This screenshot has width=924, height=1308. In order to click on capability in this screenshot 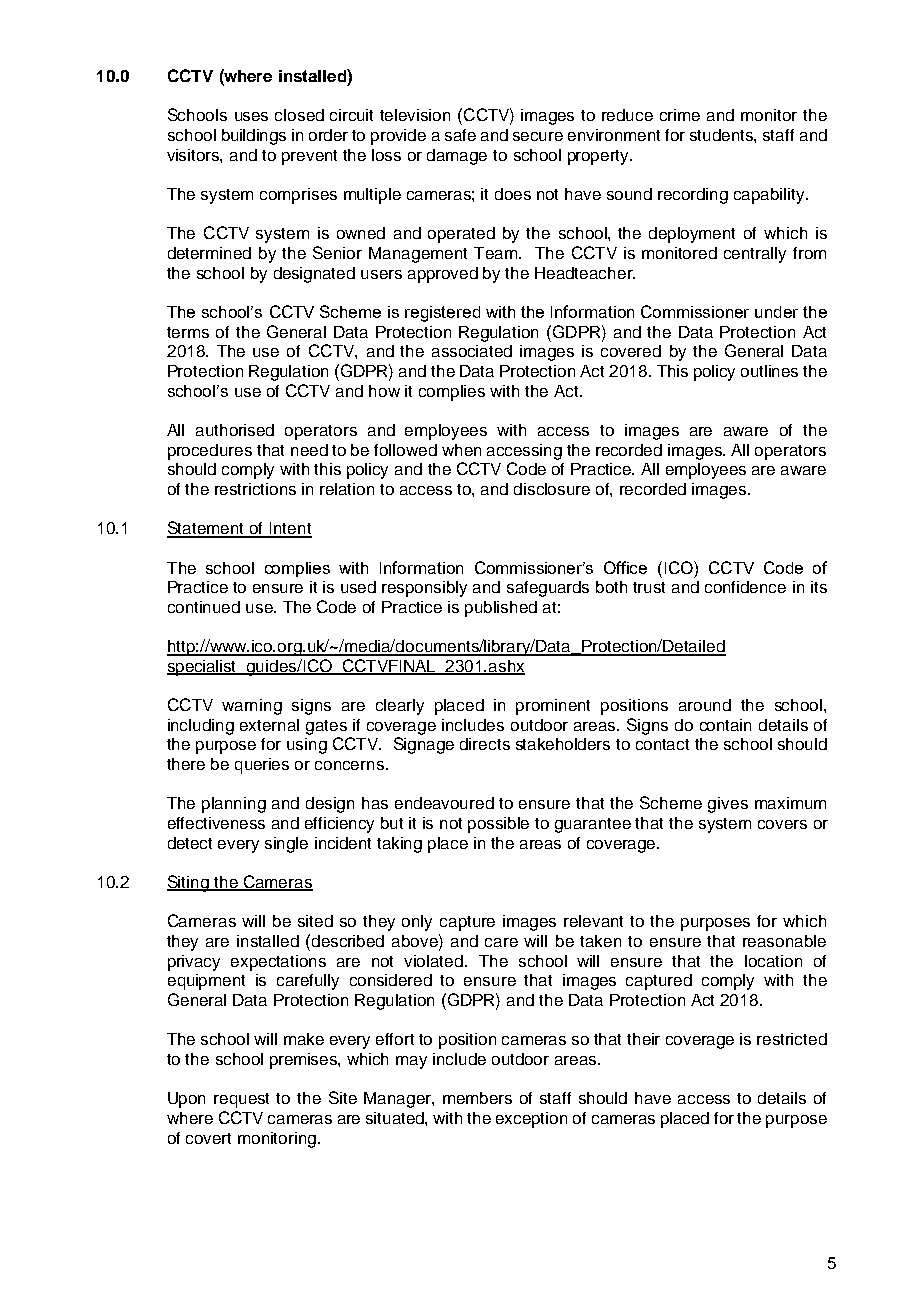, I will do `click(770, 196)`.
